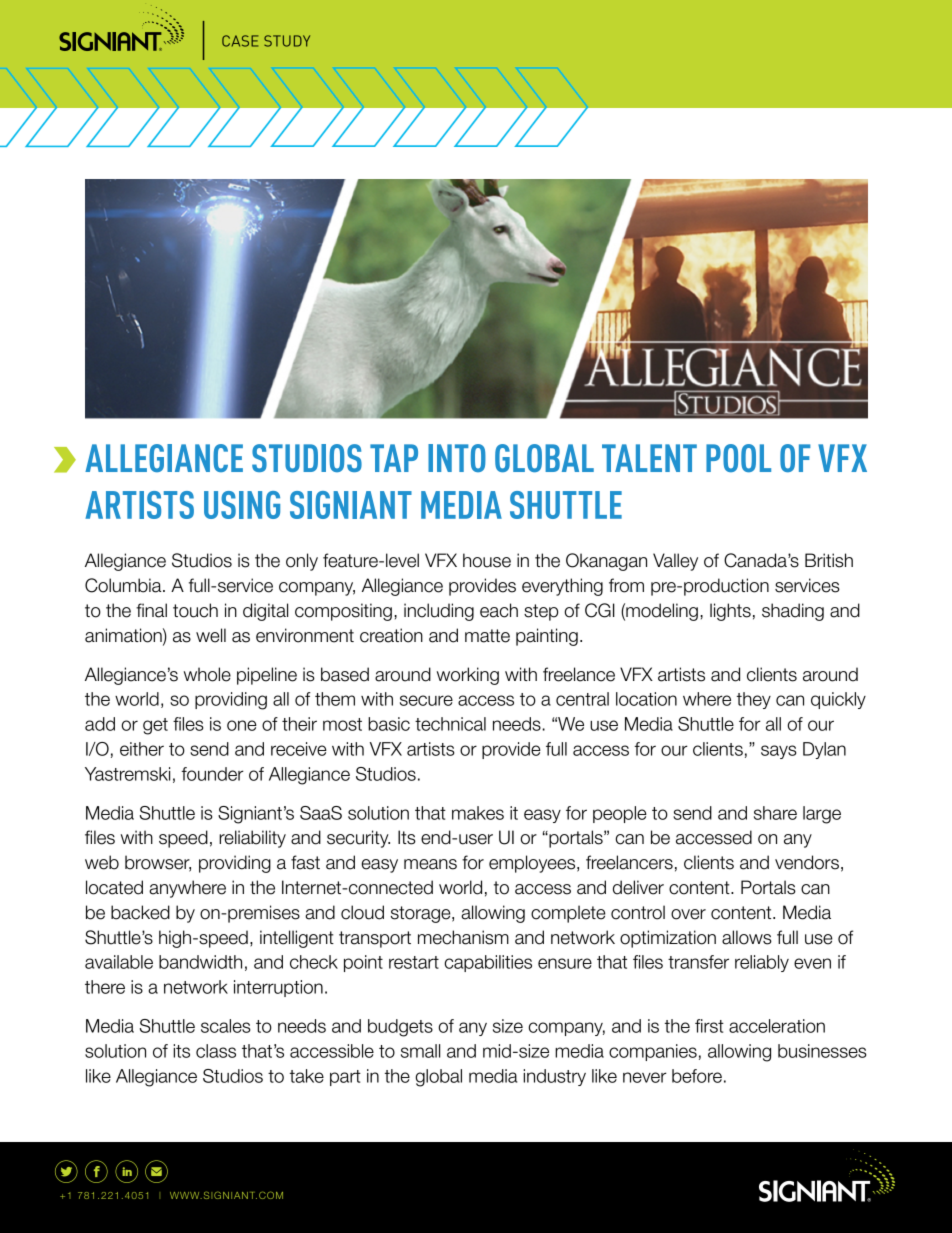  What do you see at coordinates (675, 562) in the screenshot?
I see `Valley` at bounding box center [675, 562].
